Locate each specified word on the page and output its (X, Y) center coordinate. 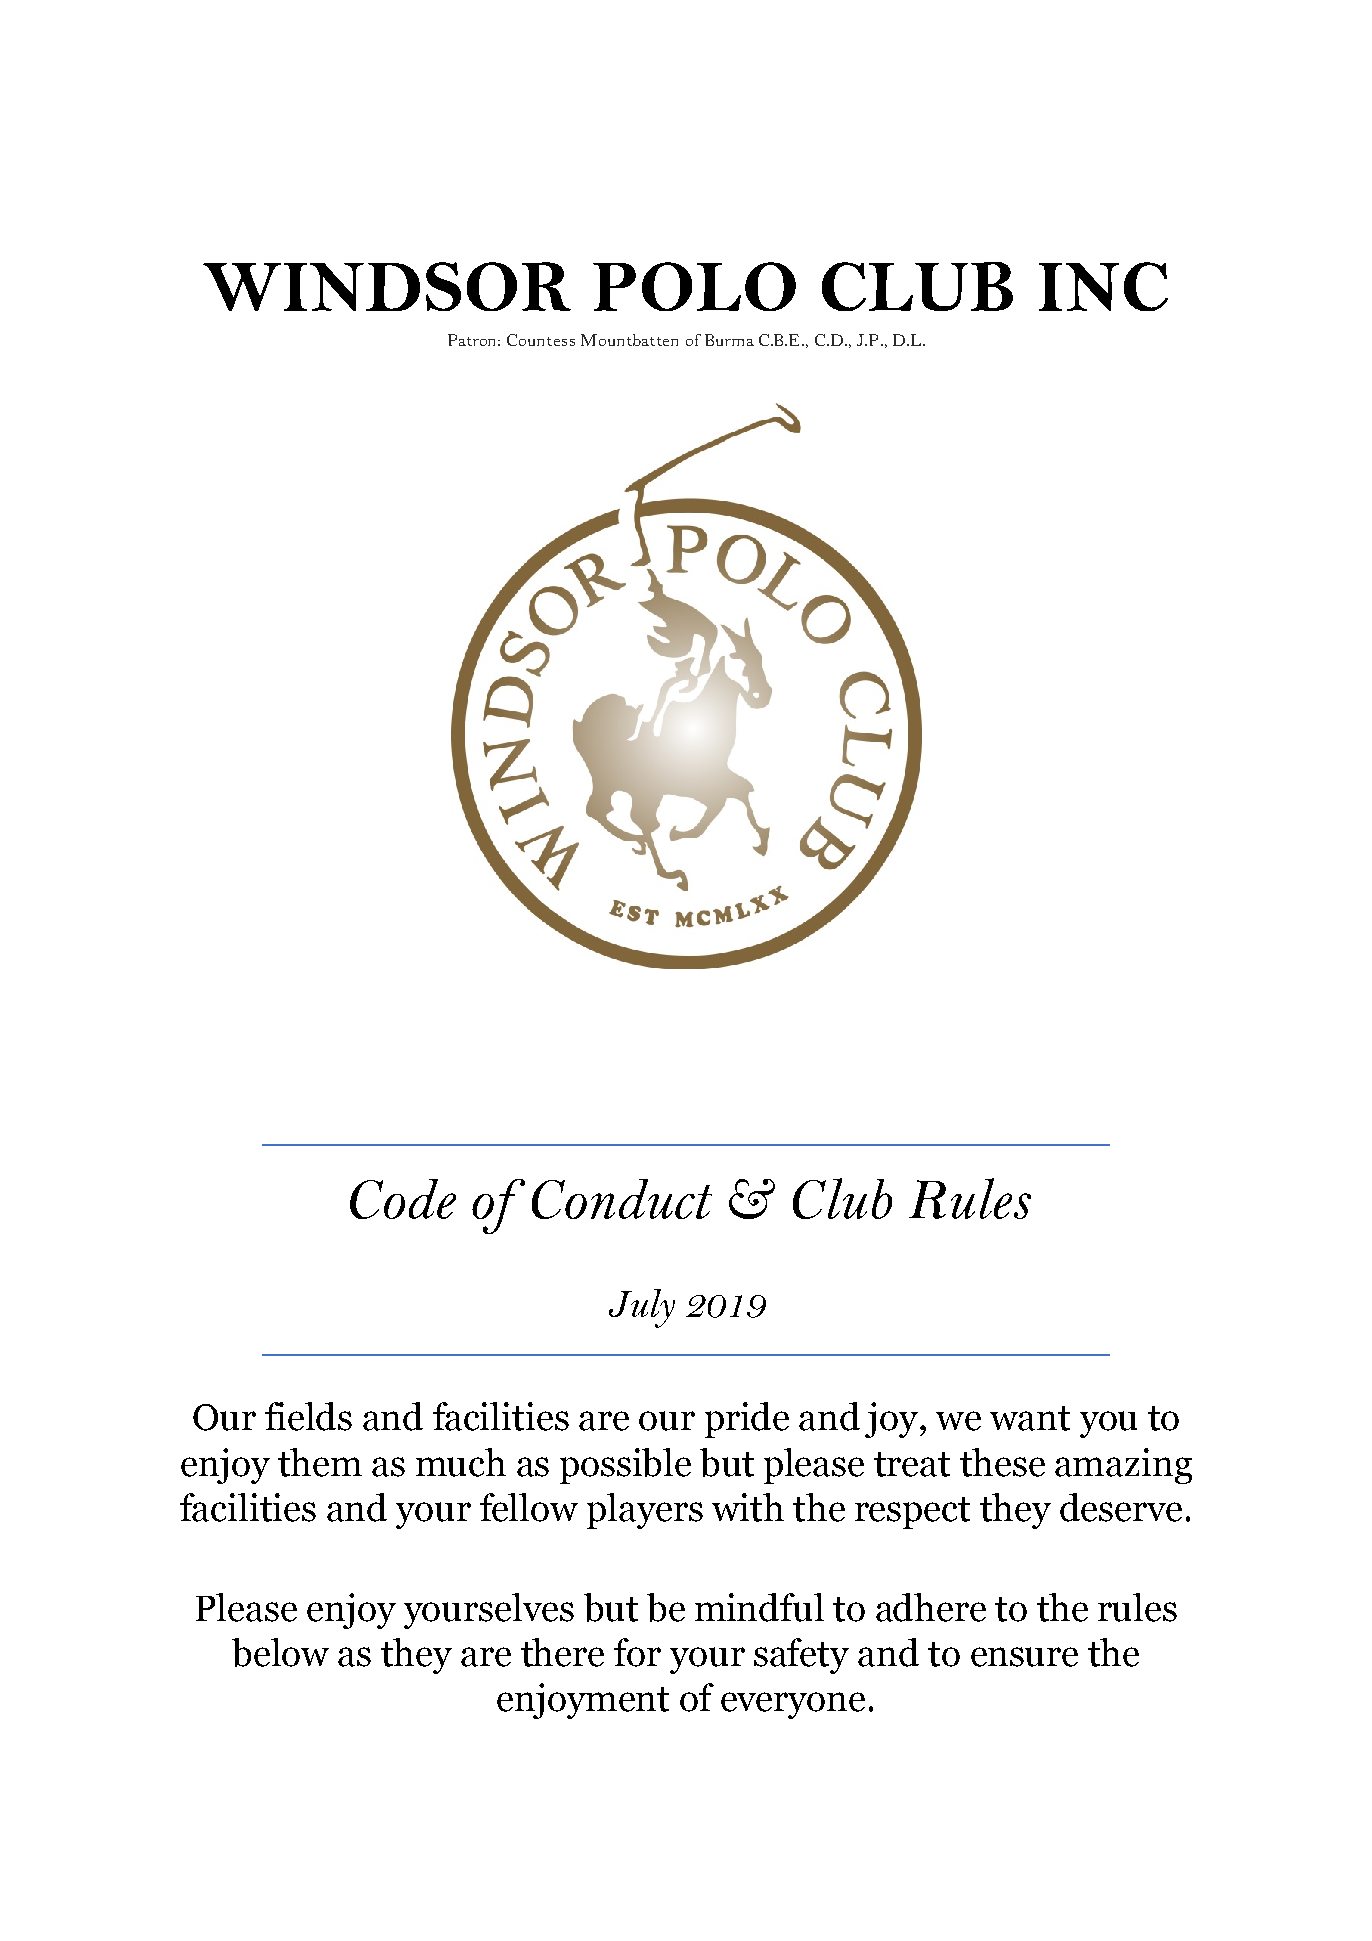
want (1030, 1418)
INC (1103, 286)
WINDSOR (387, 286)
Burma (729, 340)
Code (403, 1199)
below (280, 1652)
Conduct (622, 1199)
